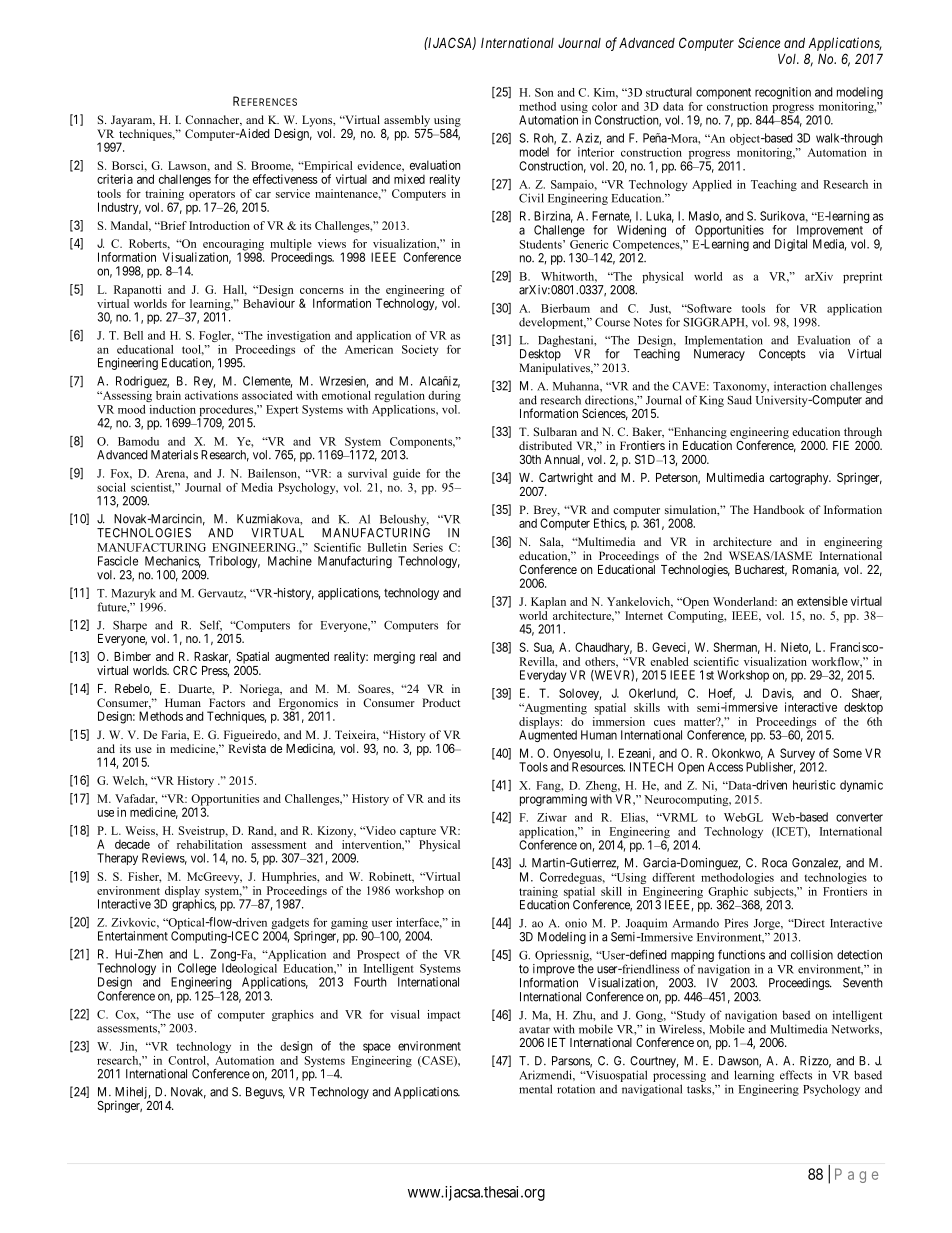 This image has width=952, height=1233. I want to click on Wonderland, so click(745, 601).
